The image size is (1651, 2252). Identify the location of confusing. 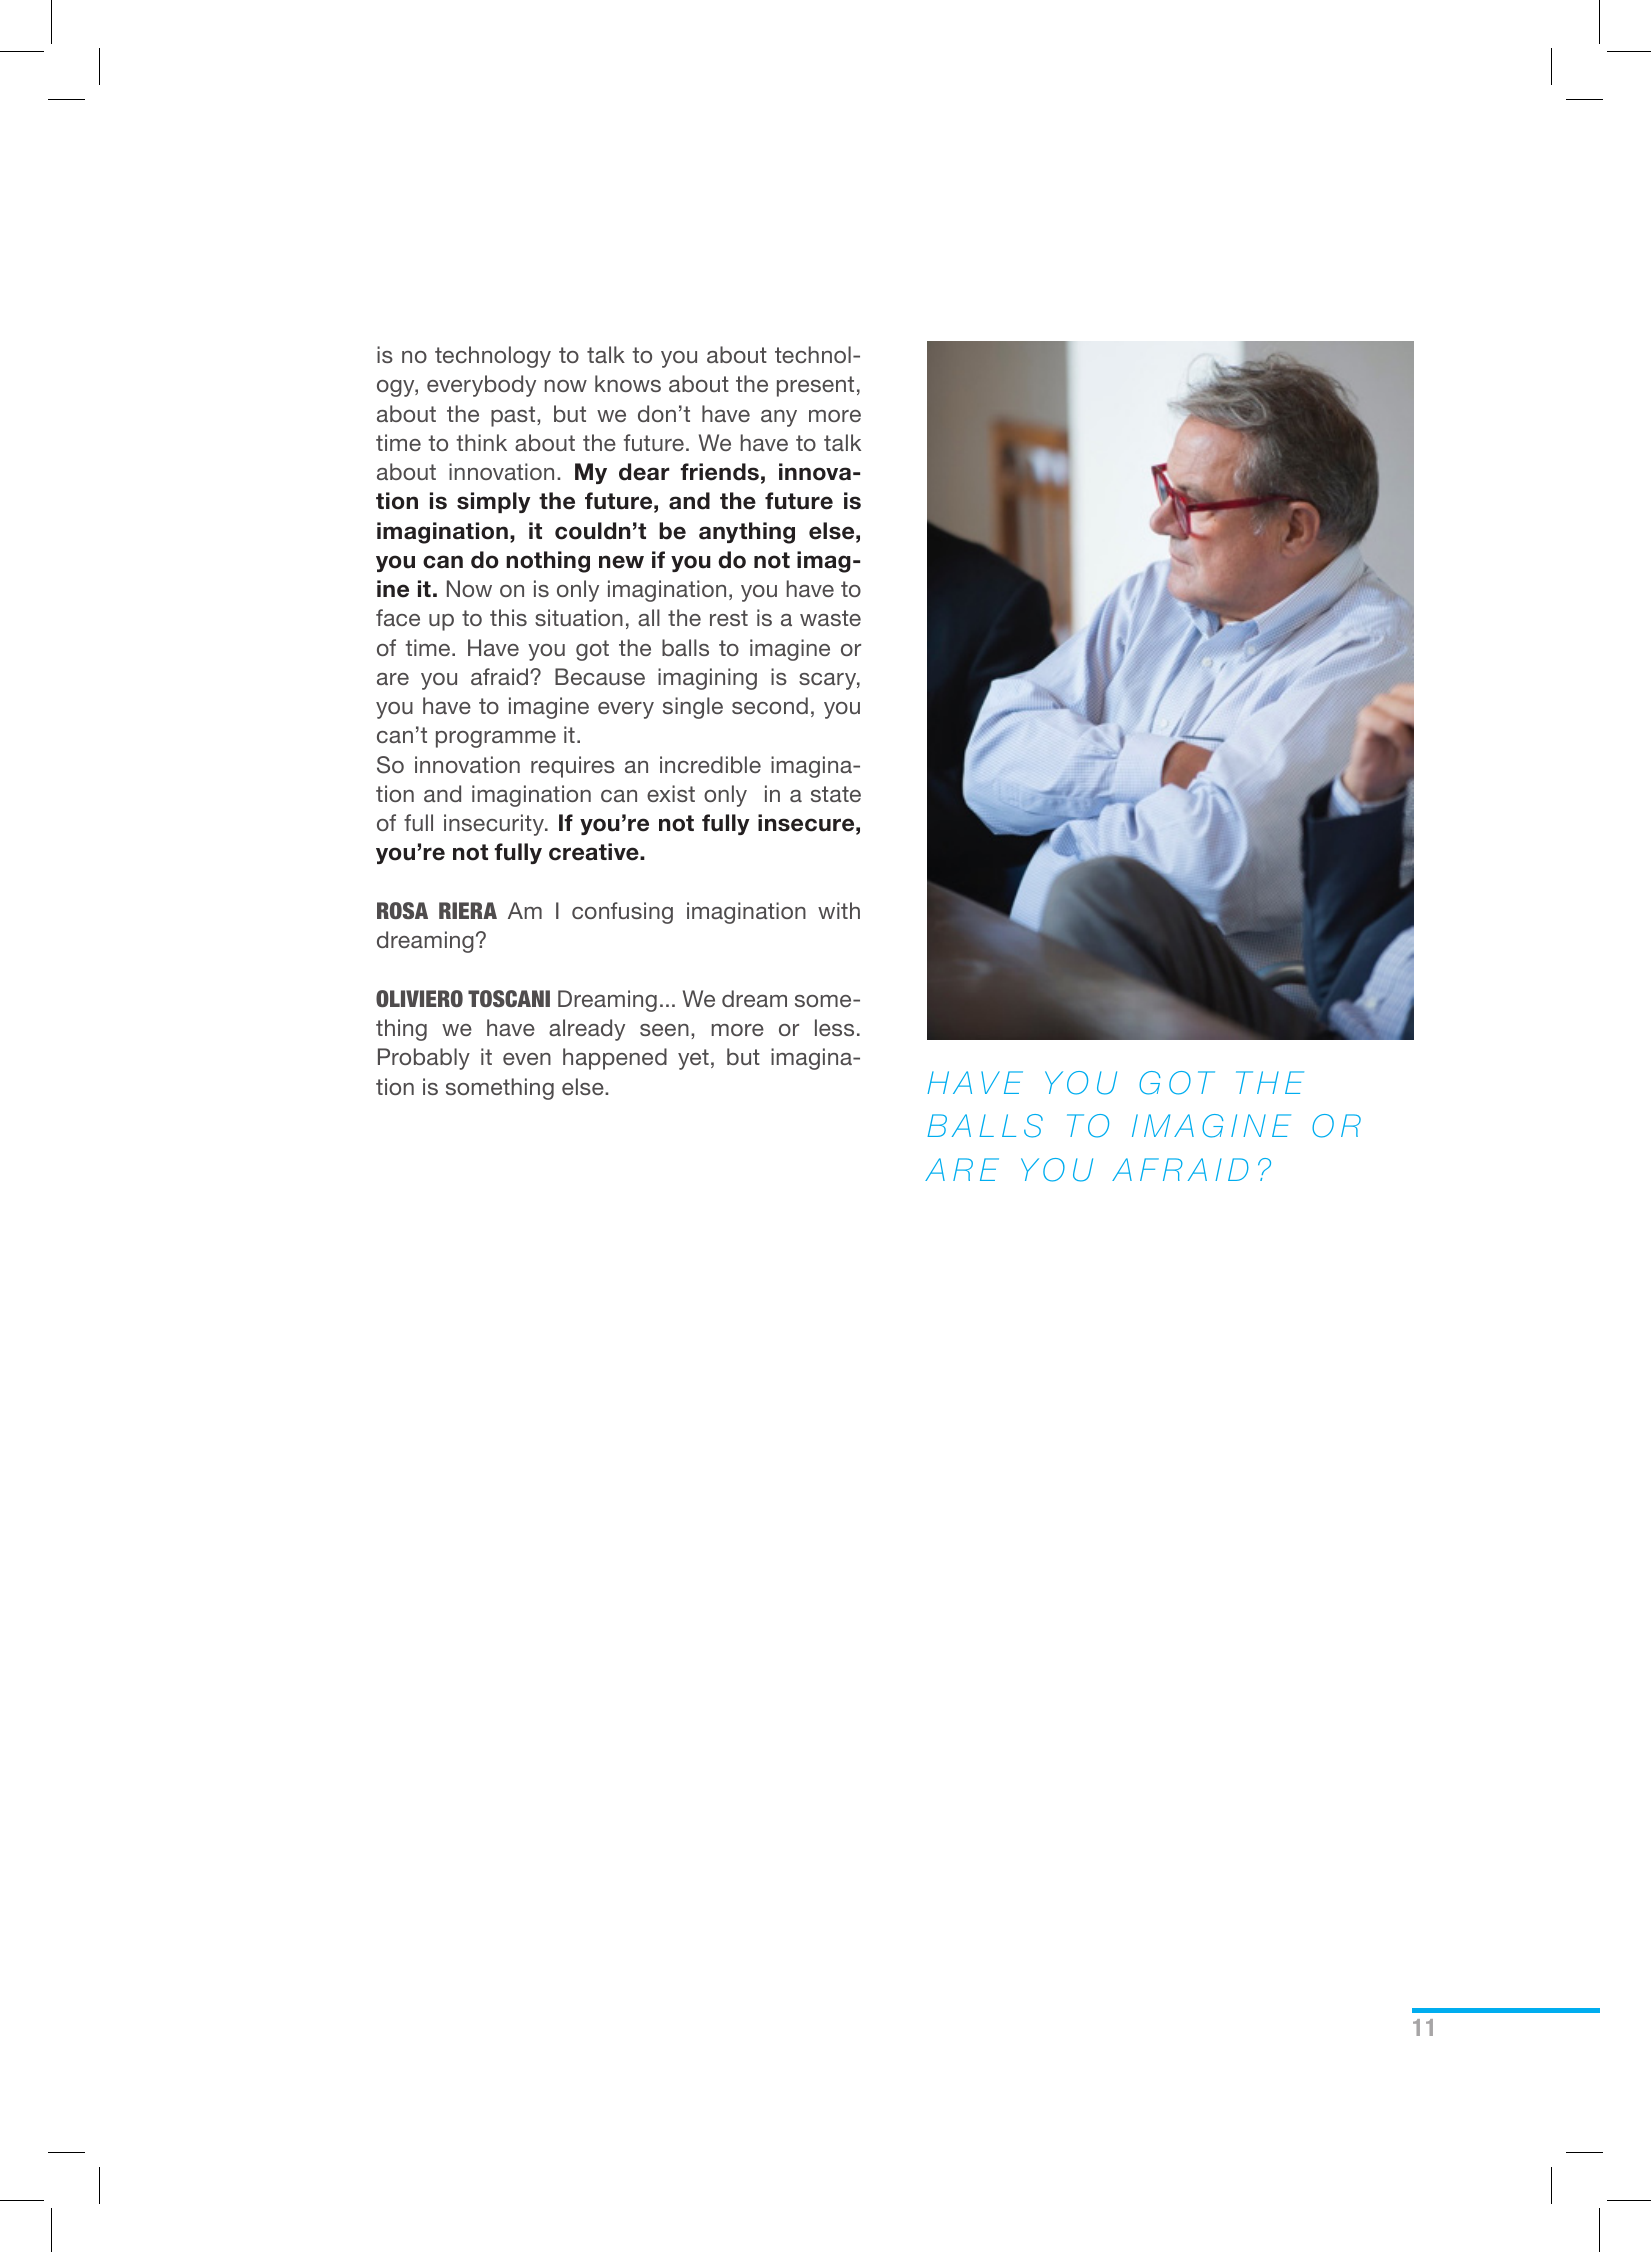
(622, 913).
